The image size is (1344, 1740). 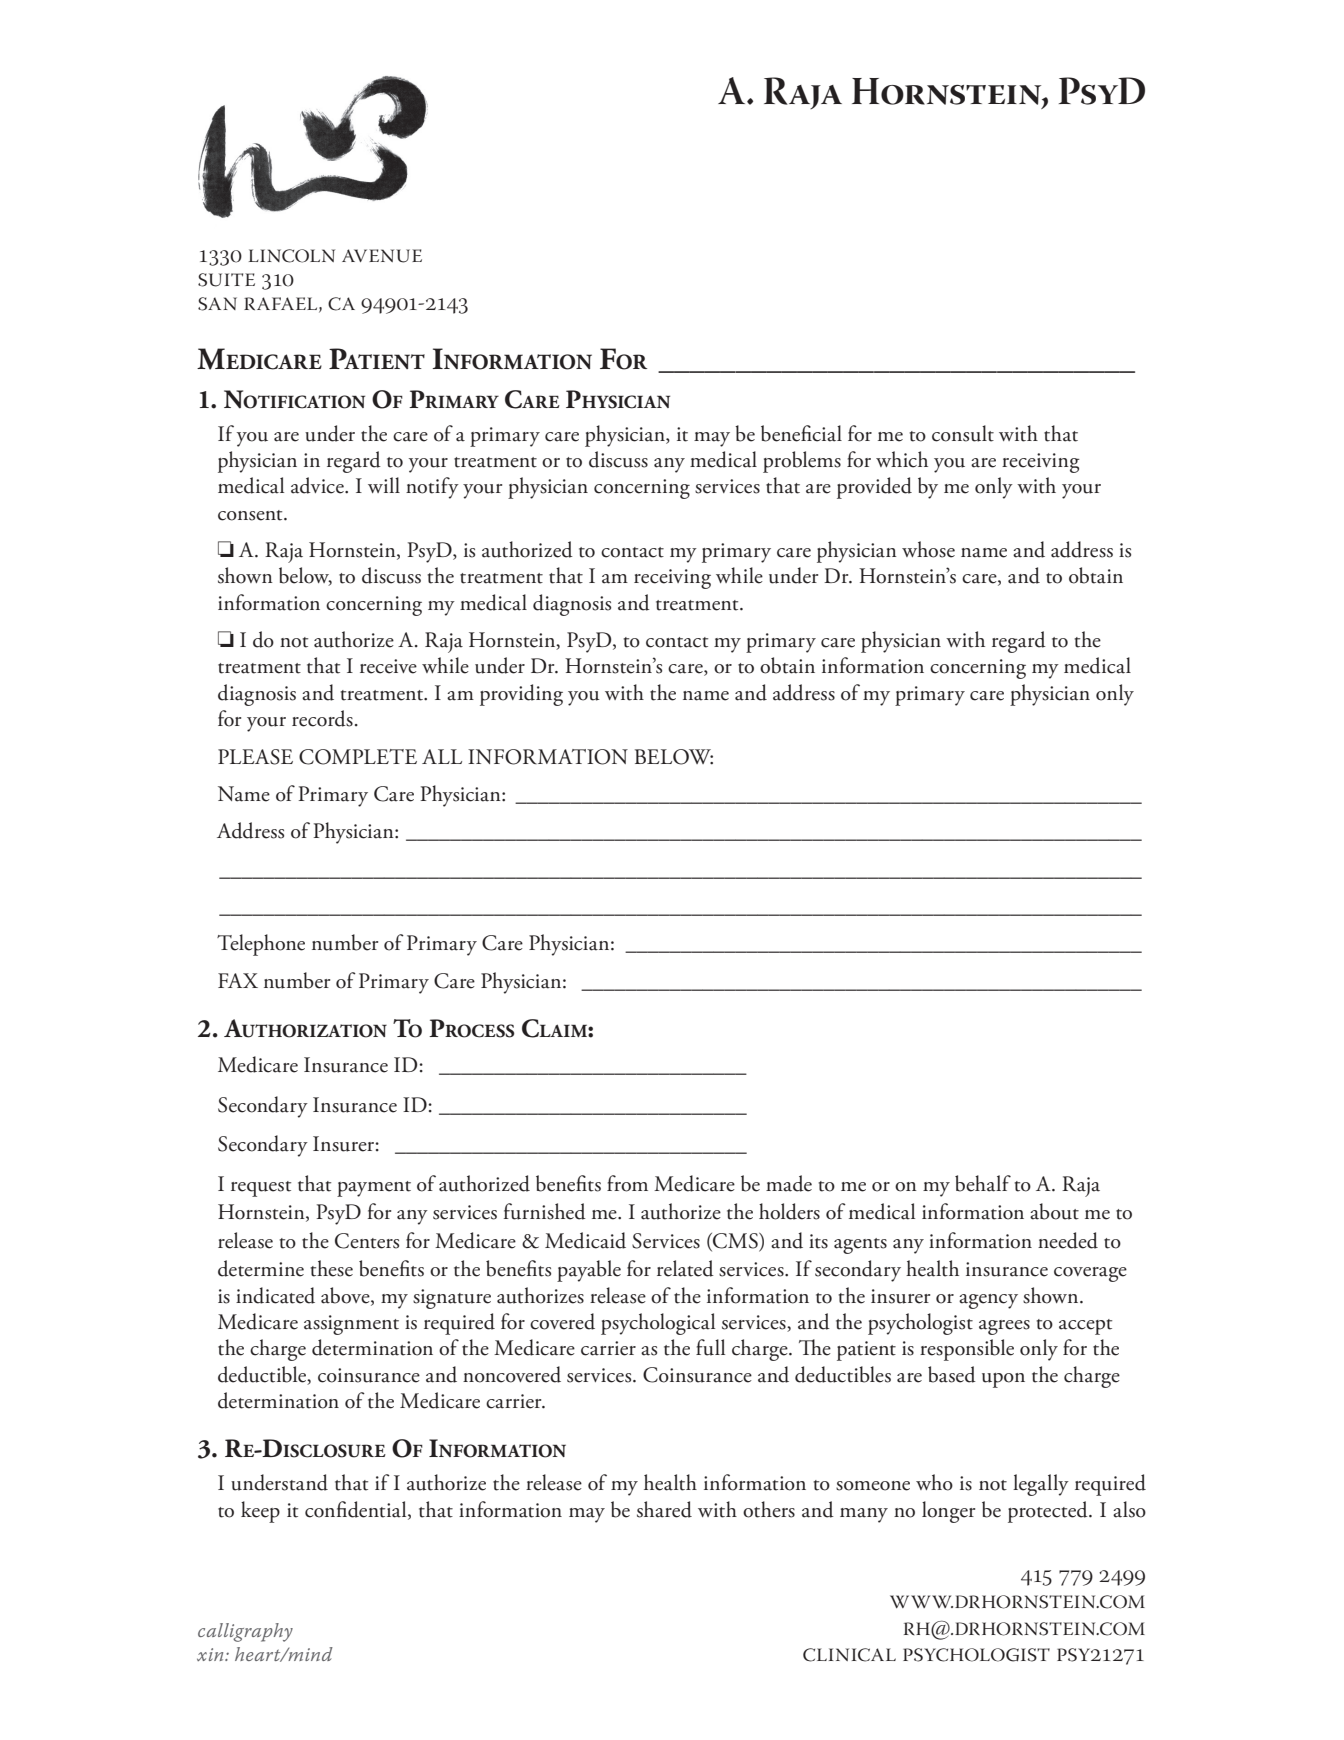 What do you see at coordinates (983, 1183) in the screenshot?
I see `behalf` at bounding box center [983, 1183].
